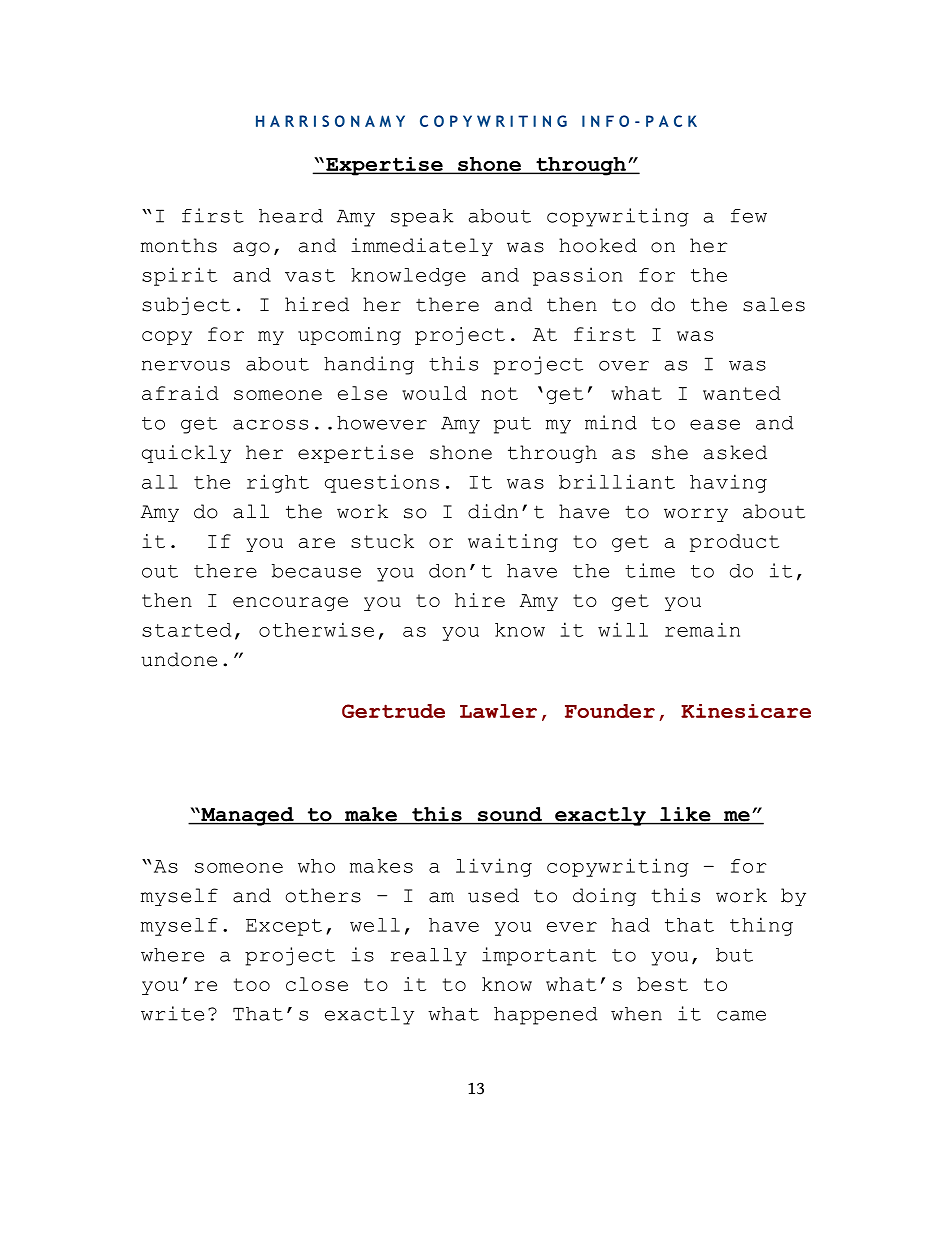  What do you see at coordinates (186, 454) in the page?
I see `quickly` at bounding box center [186, 454].
